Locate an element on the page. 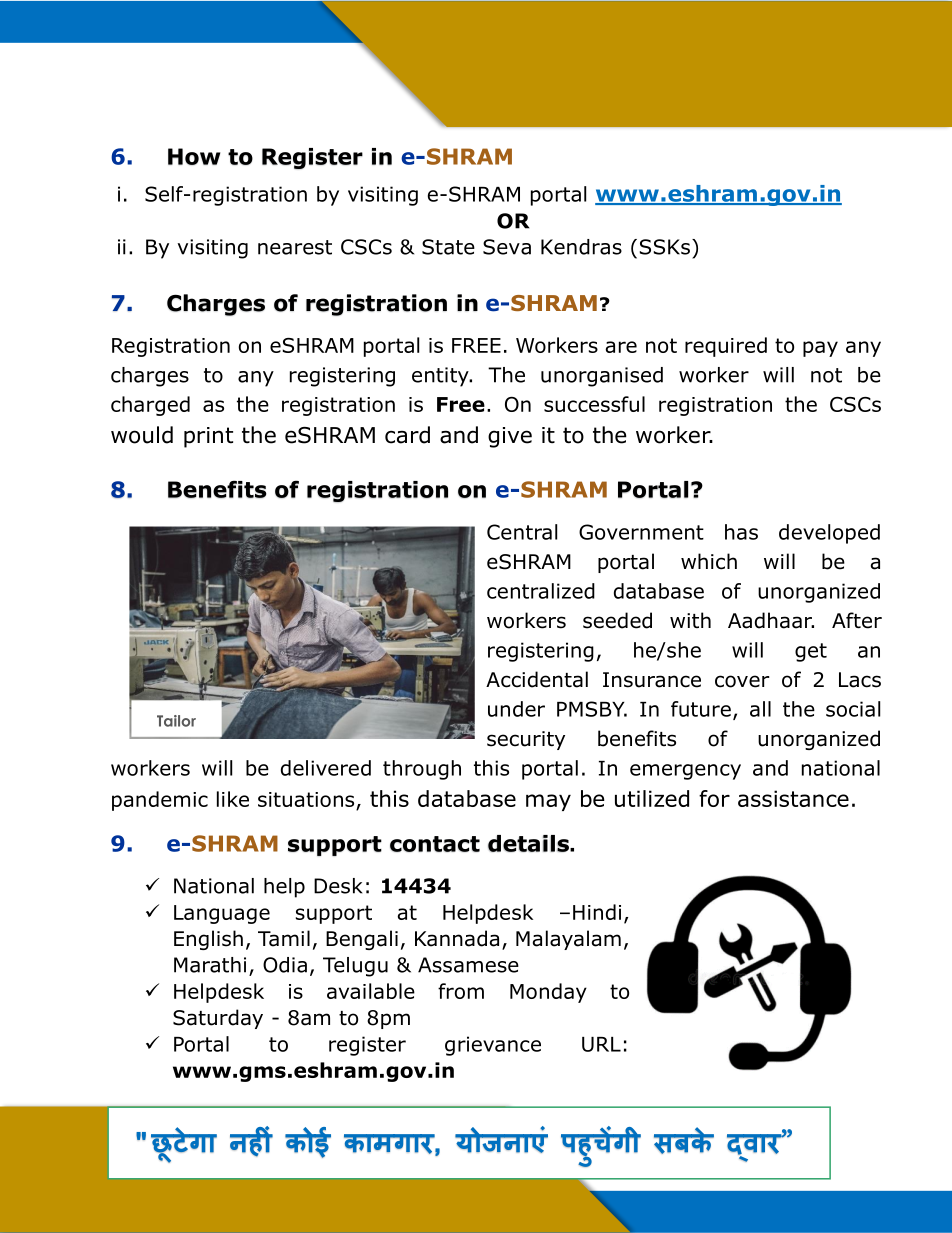  Seva is located at coordinates (507, 247).
